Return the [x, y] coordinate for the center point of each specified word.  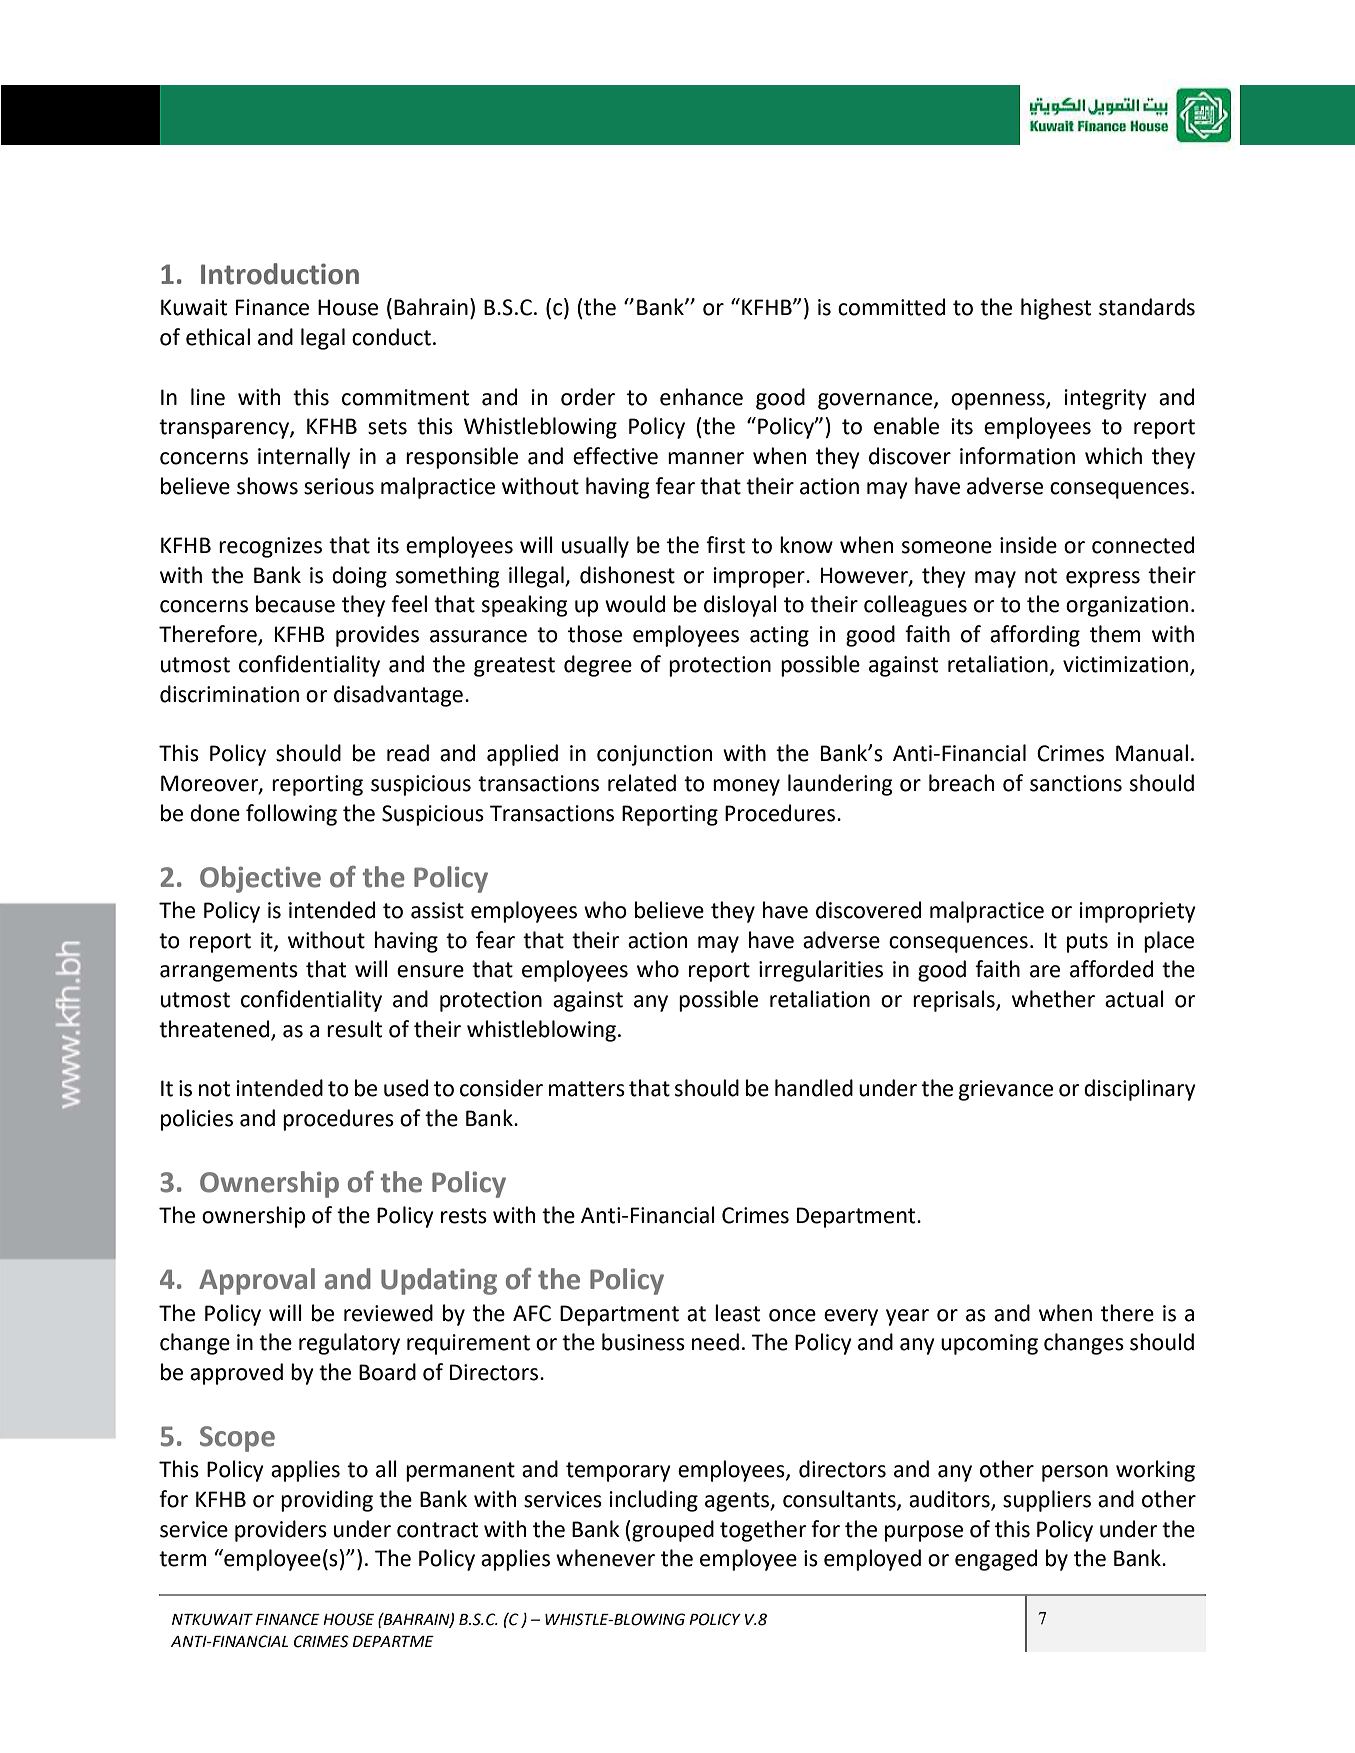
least [737, 1313]
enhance [701, 397]
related [642, 783]
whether [1053, 999]
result [354, 1029]
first [725, 545]
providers [281, 1531]
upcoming [989, 1344]
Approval [257, 1281]
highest [1056, 309]
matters [587, 1089]
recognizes [270, 547]
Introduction [280, 274]
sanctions [1076, 783]
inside [1028, 545]
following [291, 815]
